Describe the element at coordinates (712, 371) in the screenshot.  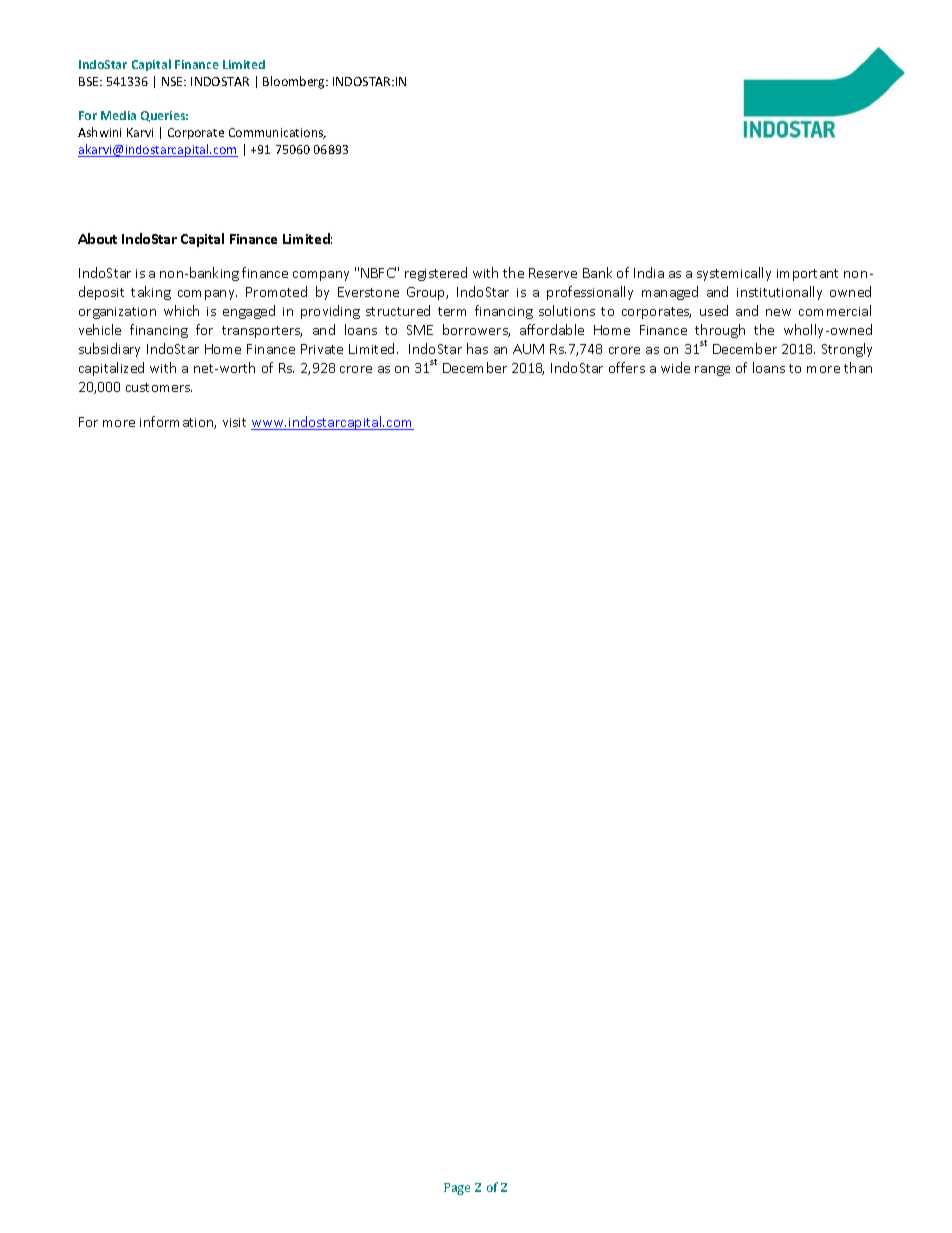
I see `range` at that location.
